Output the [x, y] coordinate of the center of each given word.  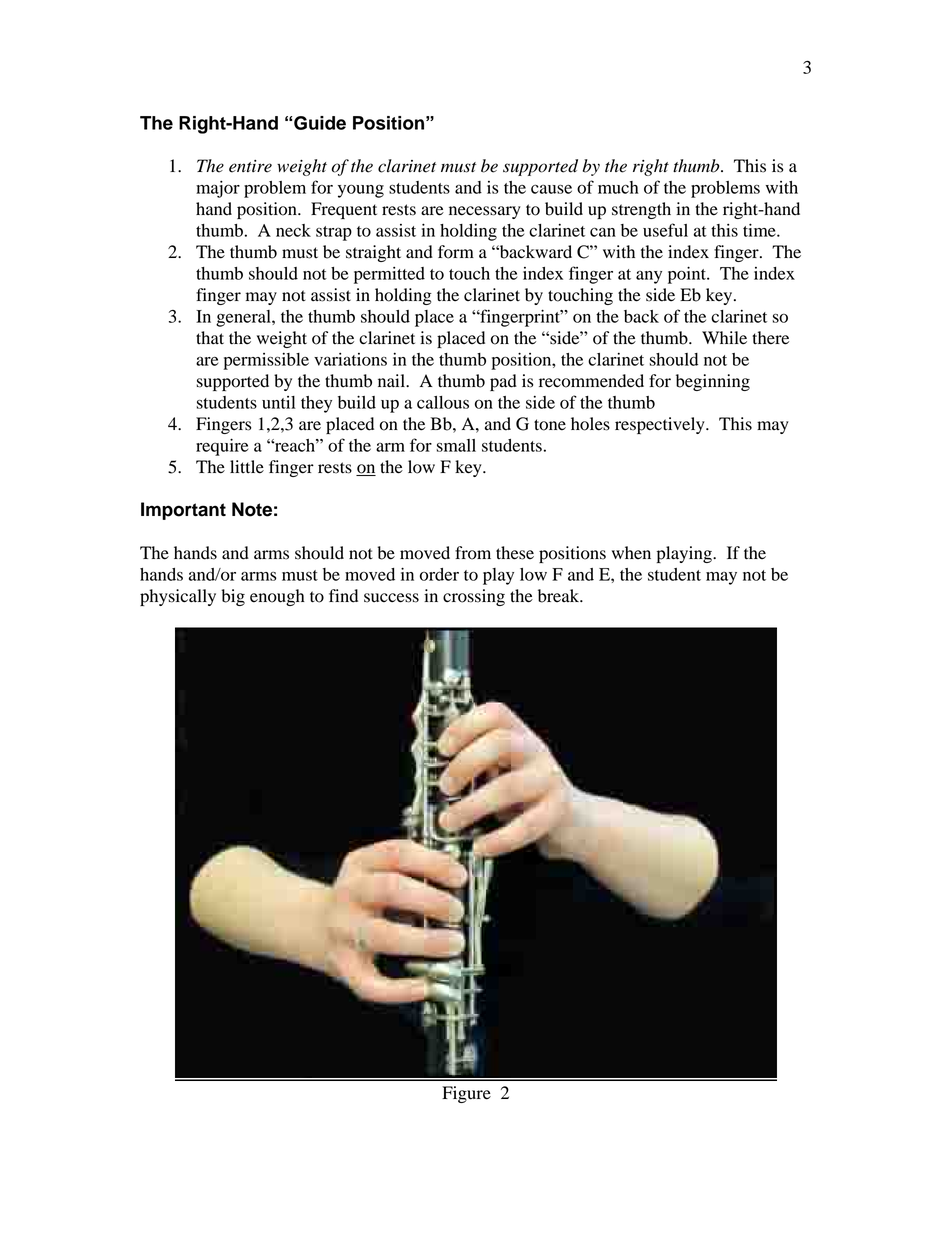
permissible [266, 361]
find [343, 596]
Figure [466, 1094]
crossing [474, 597]
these [515, 553]
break [560, 596]
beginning [713, 382]
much [618, 187]
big [233, 597]
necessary [485, 212]
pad [503, 382]
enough [277, 597]
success [391, 598]
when [631, 552]
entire [250, 166]
